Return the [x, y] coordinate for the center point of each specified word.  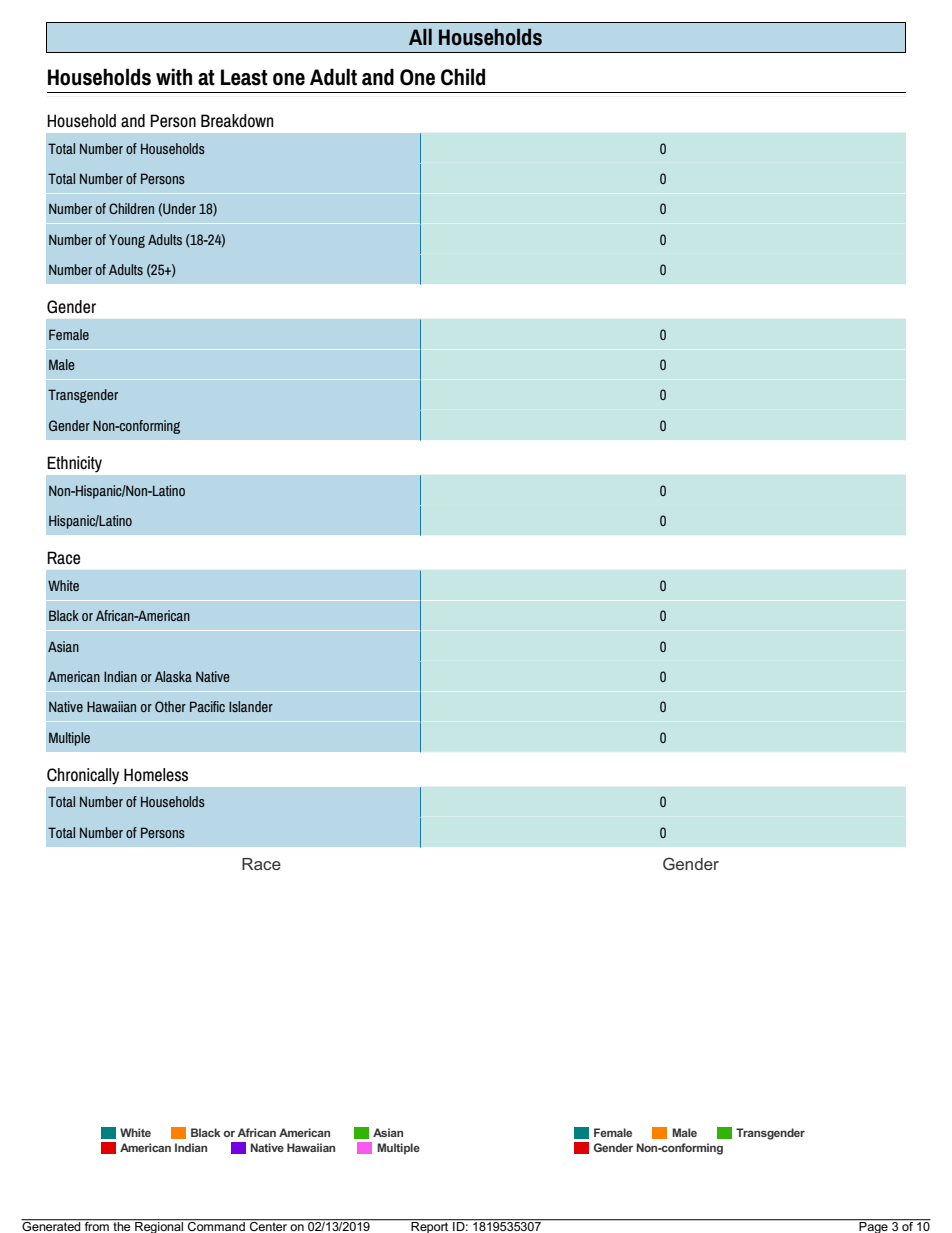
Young [127, 241]
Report [430, 1226]
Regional [159, 1226]
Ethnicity [74, 464]
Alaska [173, 676]
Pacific [207, 706]
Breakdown [237, 121]
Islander [251, 706]
